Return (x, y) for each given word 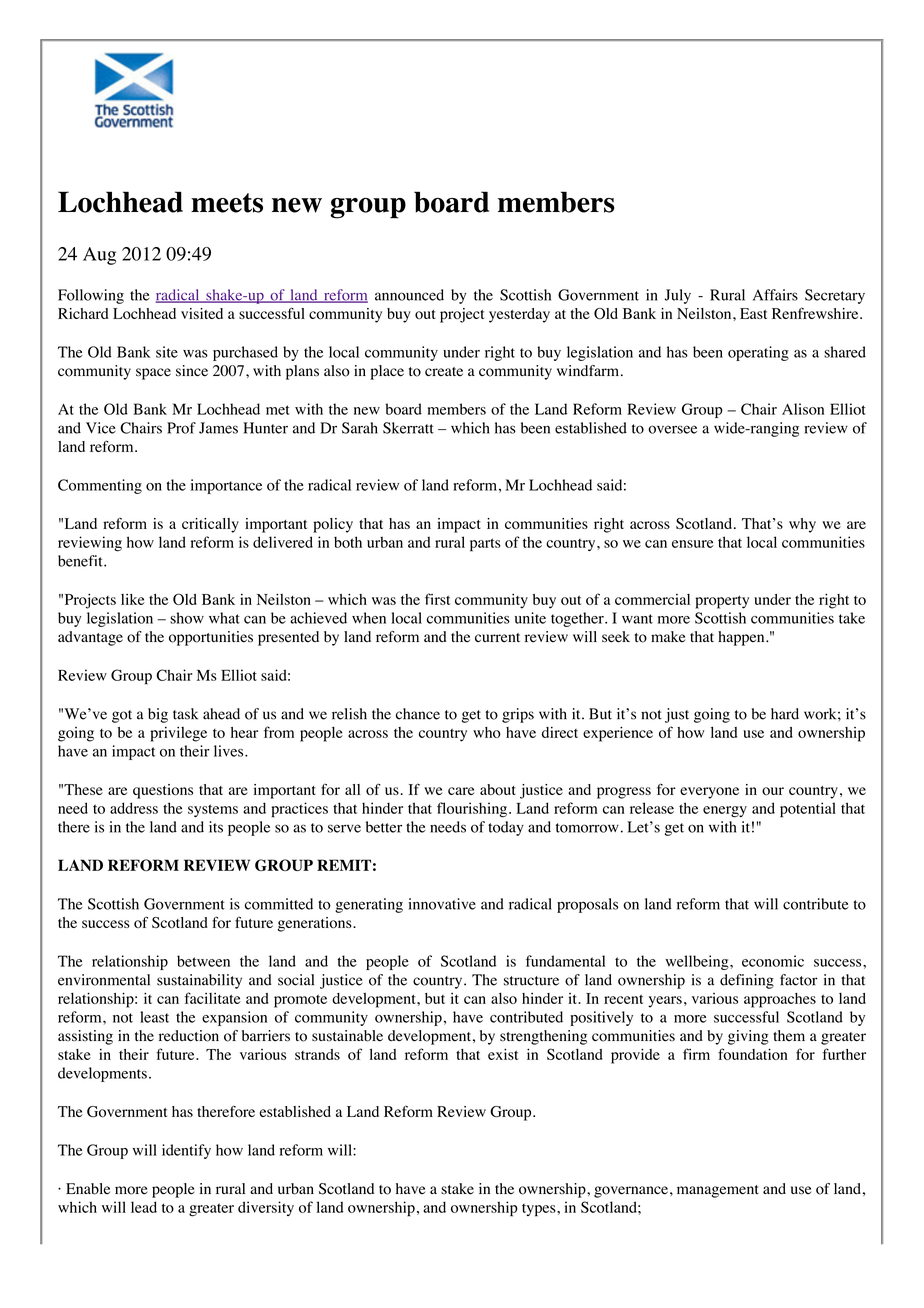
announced (409, 295)
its (216, 827)
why (802, 525)
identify (186, 1151)
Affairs (775, 295)
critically (210, 525)
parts (485, 545)
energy (725, 812)
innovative (442, 904)
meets (227, 203)
